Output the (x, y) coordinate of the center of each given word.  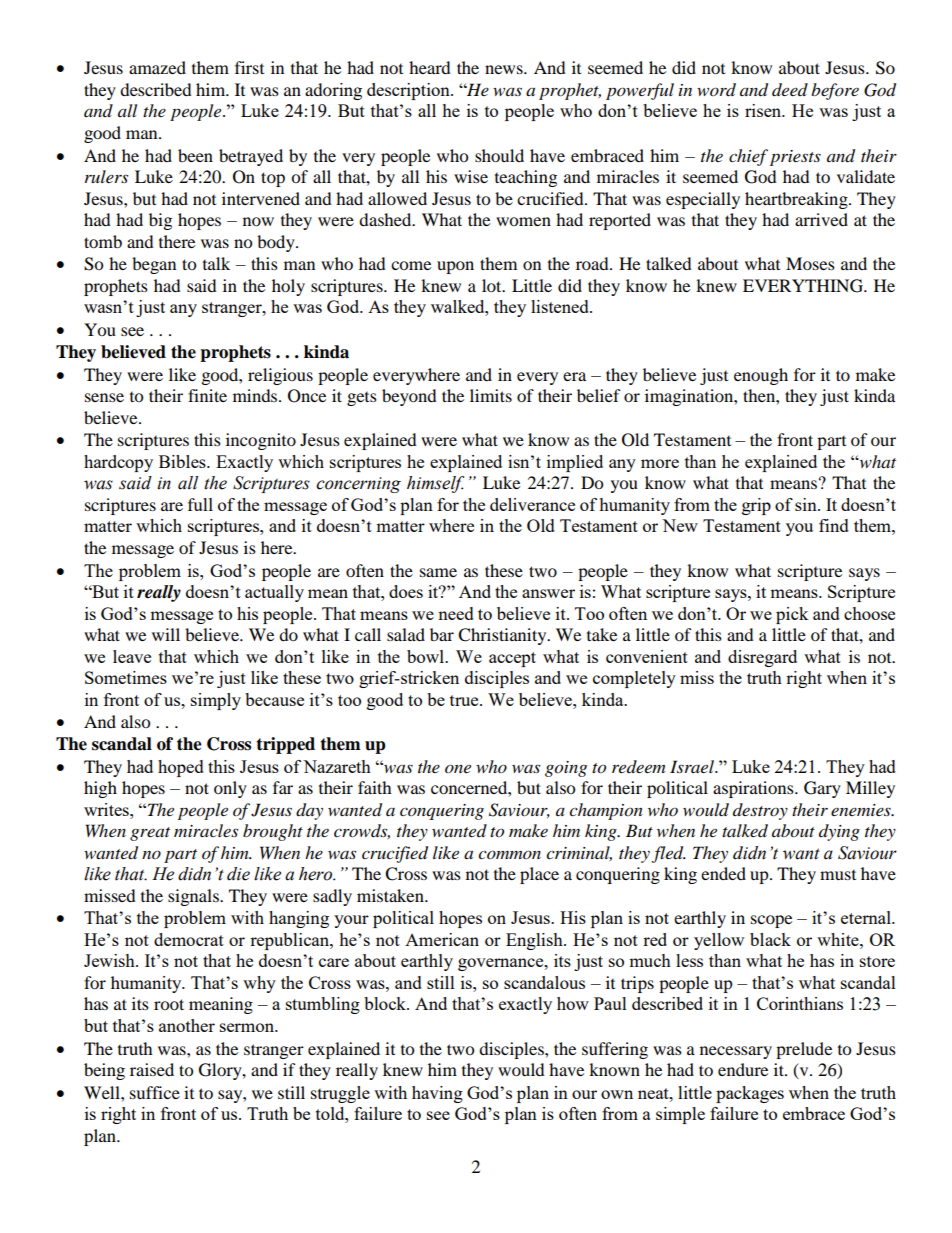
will (166, 634)
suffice (155, 1092)
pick (792, 615)
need (456, 613)
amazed (157, 67)
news (505, 69)
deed (790, 90)
